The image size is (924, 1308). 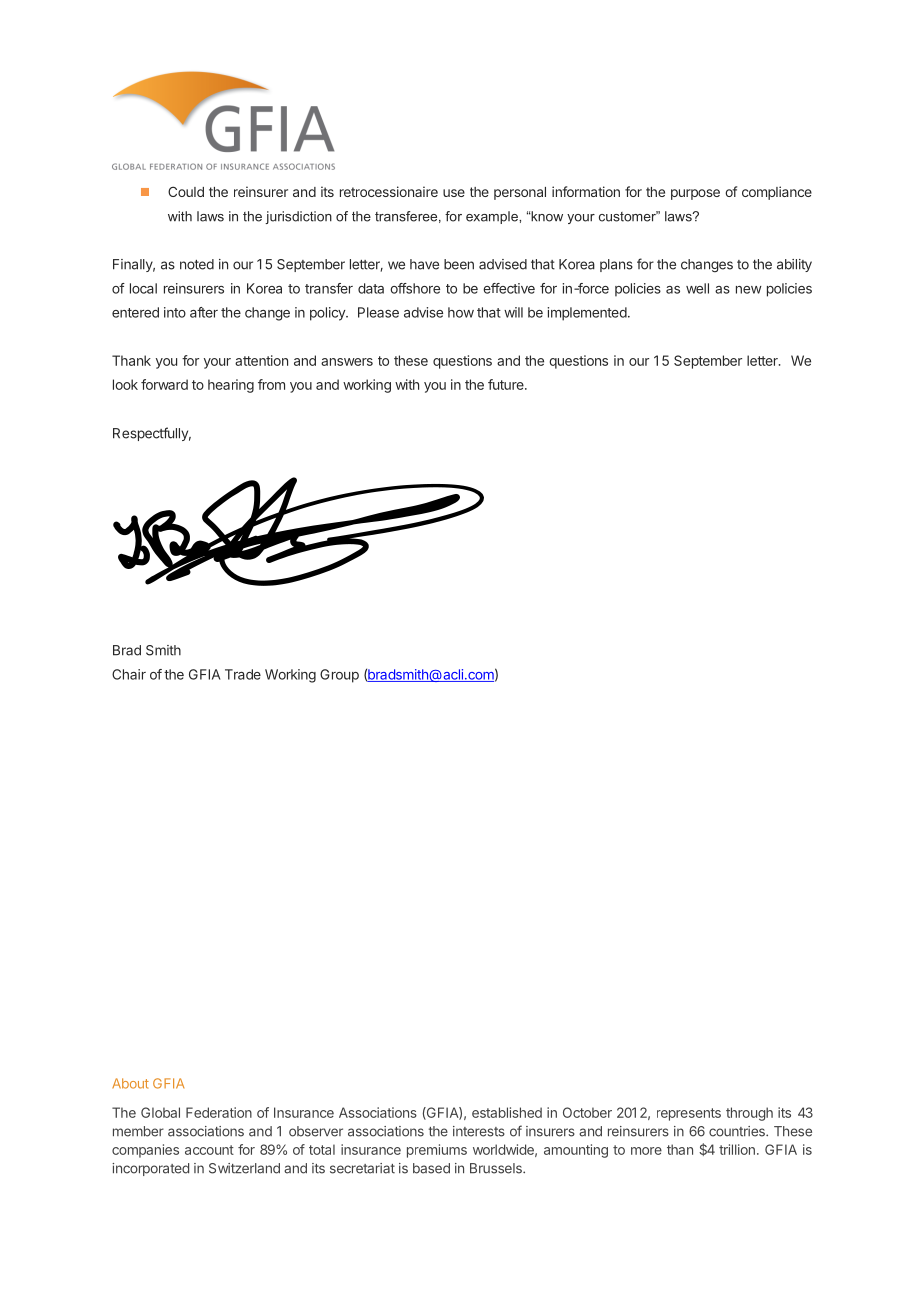 I want to click on Trade, so click(x=243, y=674).
